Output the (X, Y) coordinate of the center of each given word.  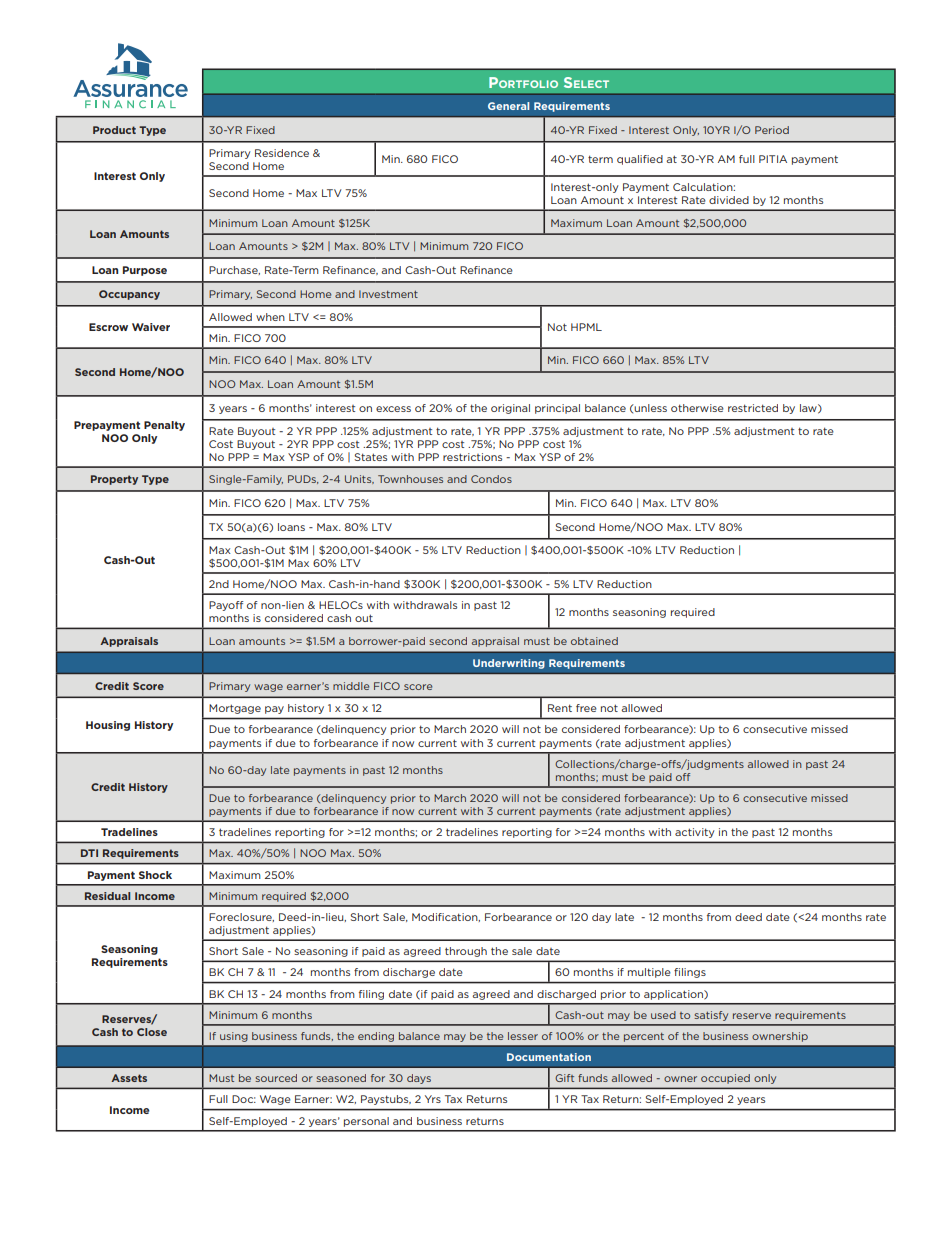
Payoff (226, 606)
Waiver (151, 327)
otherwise (697, 408)
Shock (155, 875)
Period (772, 130)
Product (114, 130)
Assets (129, 1078)
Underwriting (509, 664)
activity (694, 833)
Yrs (433, 1099)
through (466, 952)
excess (393, 409)
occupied (725, 1079)
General (508, 106)
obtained (594, 641)
